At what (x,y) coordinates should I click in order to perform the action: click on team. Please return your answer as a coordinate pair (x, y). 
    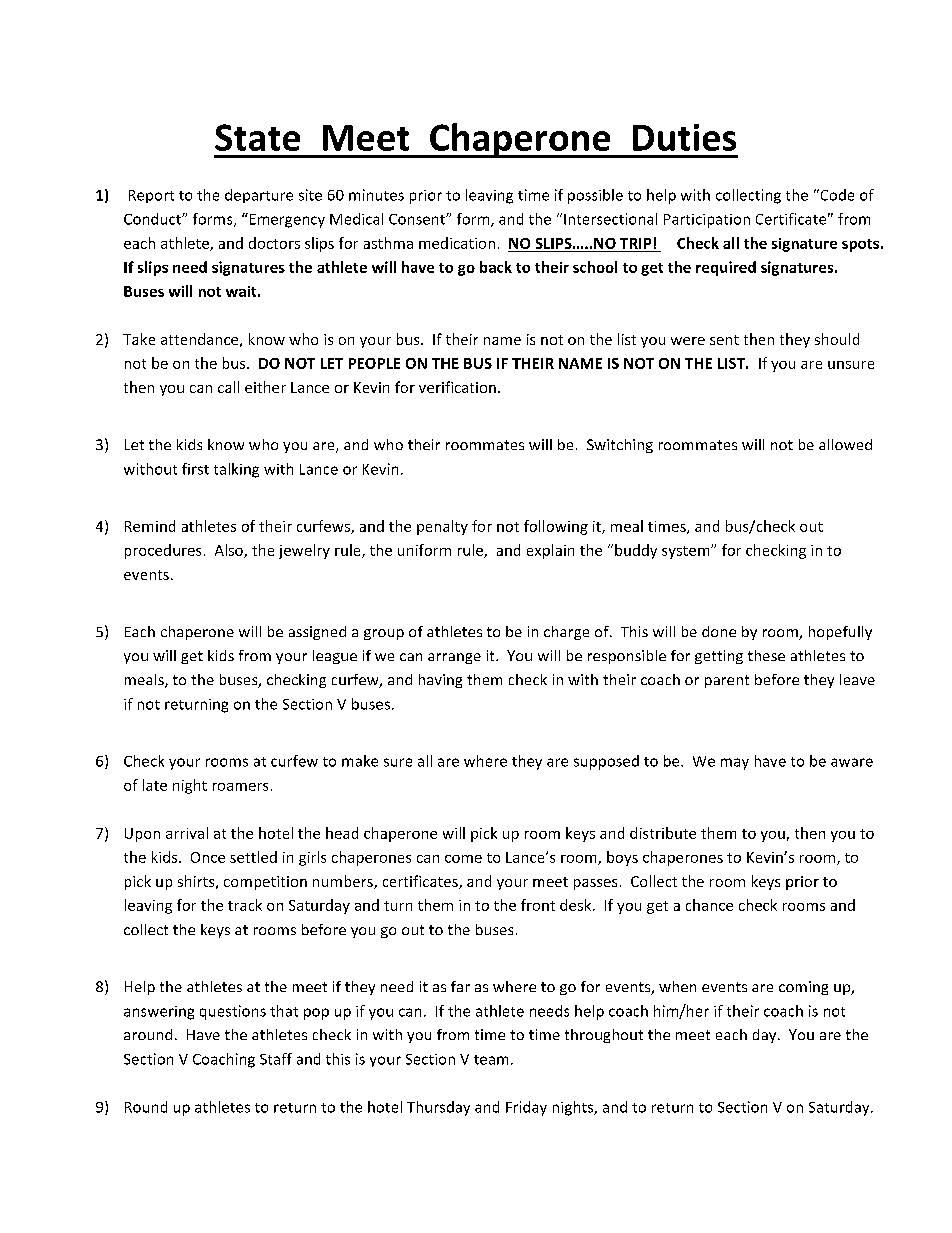
    Looking at the image, I should click on (491, 1060).
